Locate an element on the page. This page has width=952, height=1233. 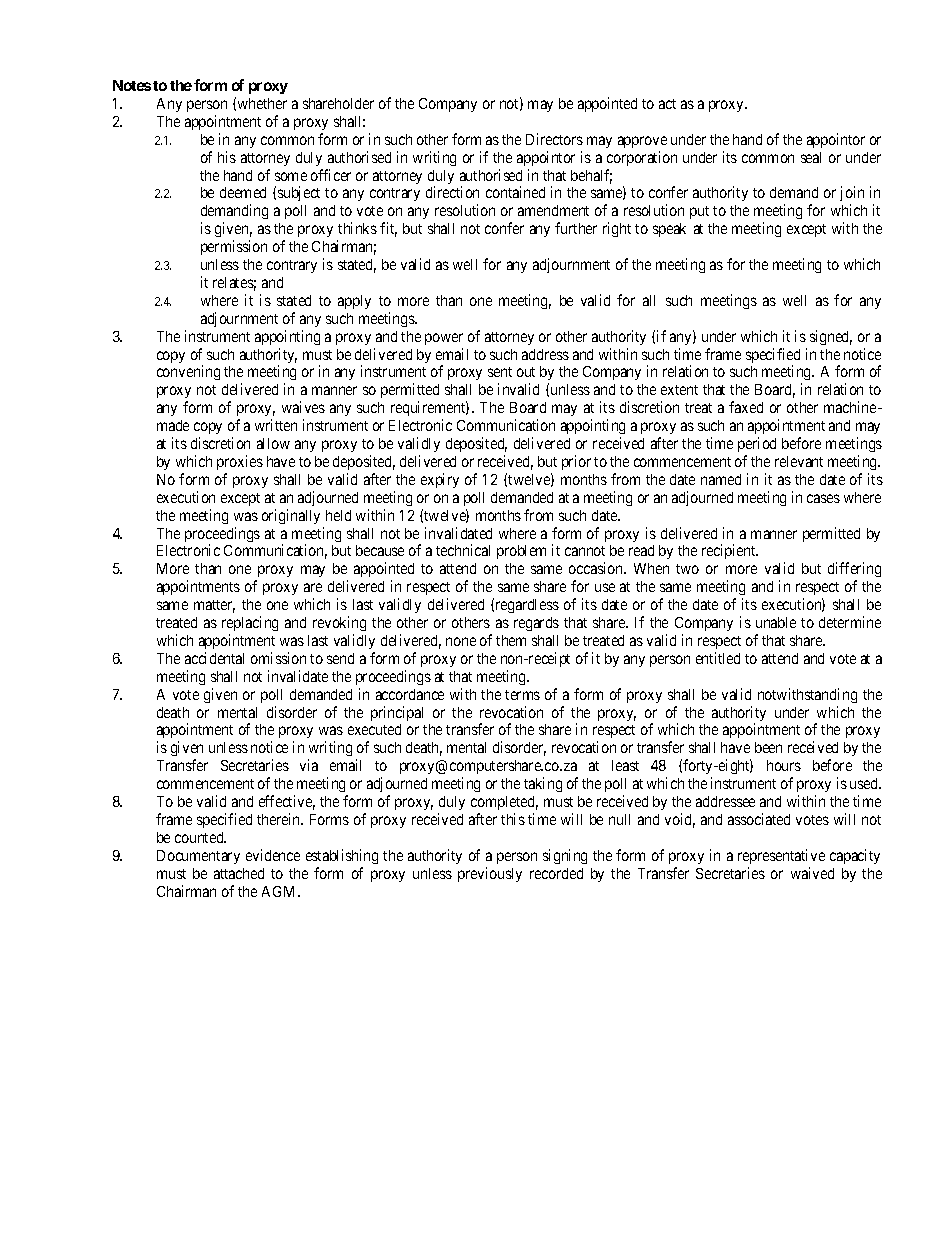
faxed is located at coordinates (746, 407).
